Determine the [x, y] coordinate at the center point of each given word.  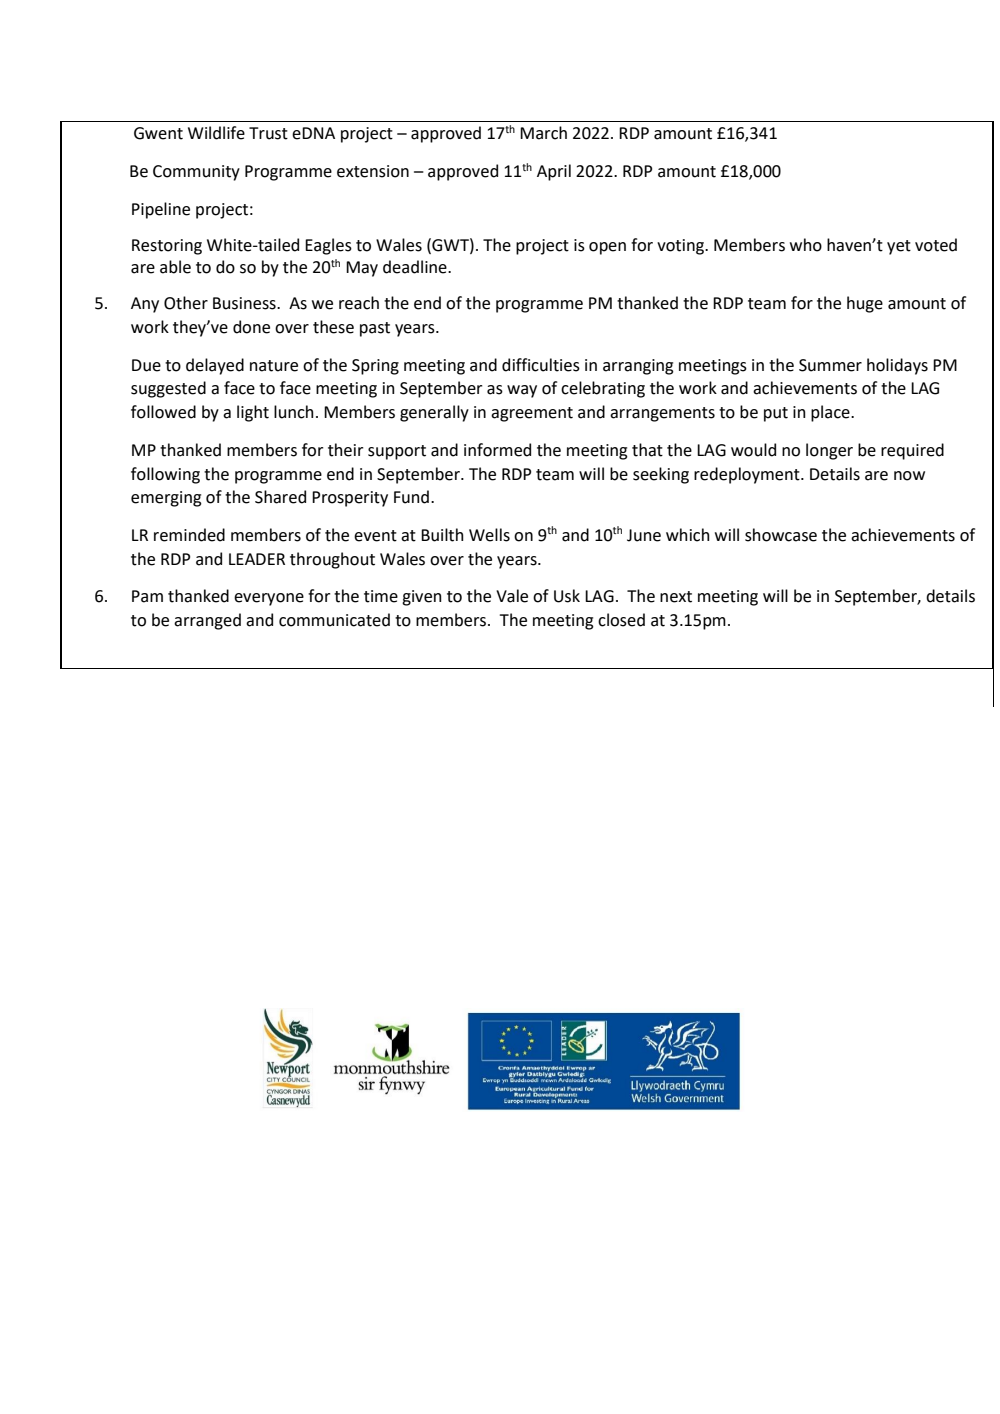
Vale [512, 596]
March [543, 133]
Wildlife [216, 133]
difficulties [541, 365]
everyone [269, 599]
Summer [830, 365]
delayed [215, 366]
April [554, 172]
